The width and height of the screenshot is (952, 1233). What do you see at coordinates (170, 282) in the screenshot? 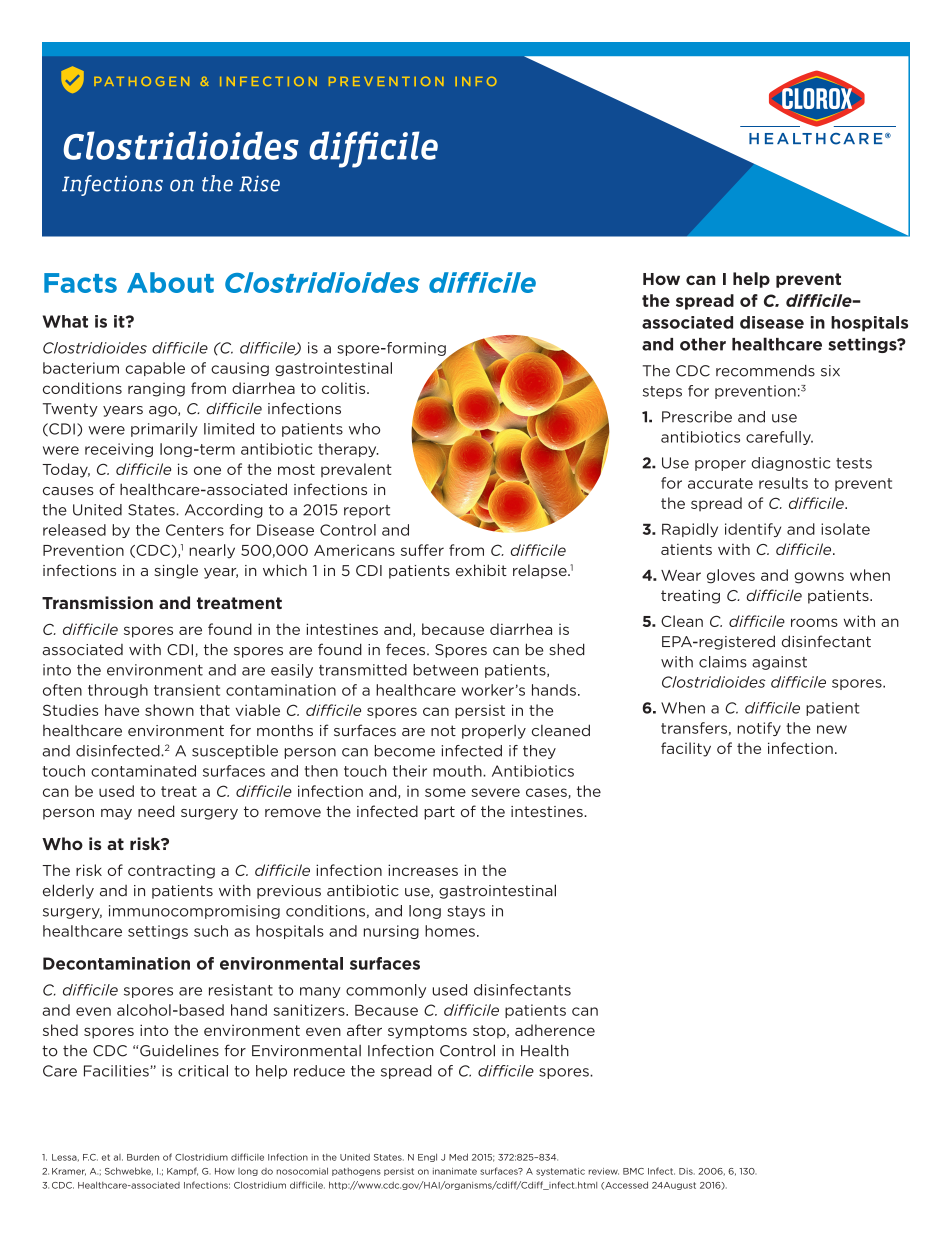
I see `About` at bounding box center [170, 282].
